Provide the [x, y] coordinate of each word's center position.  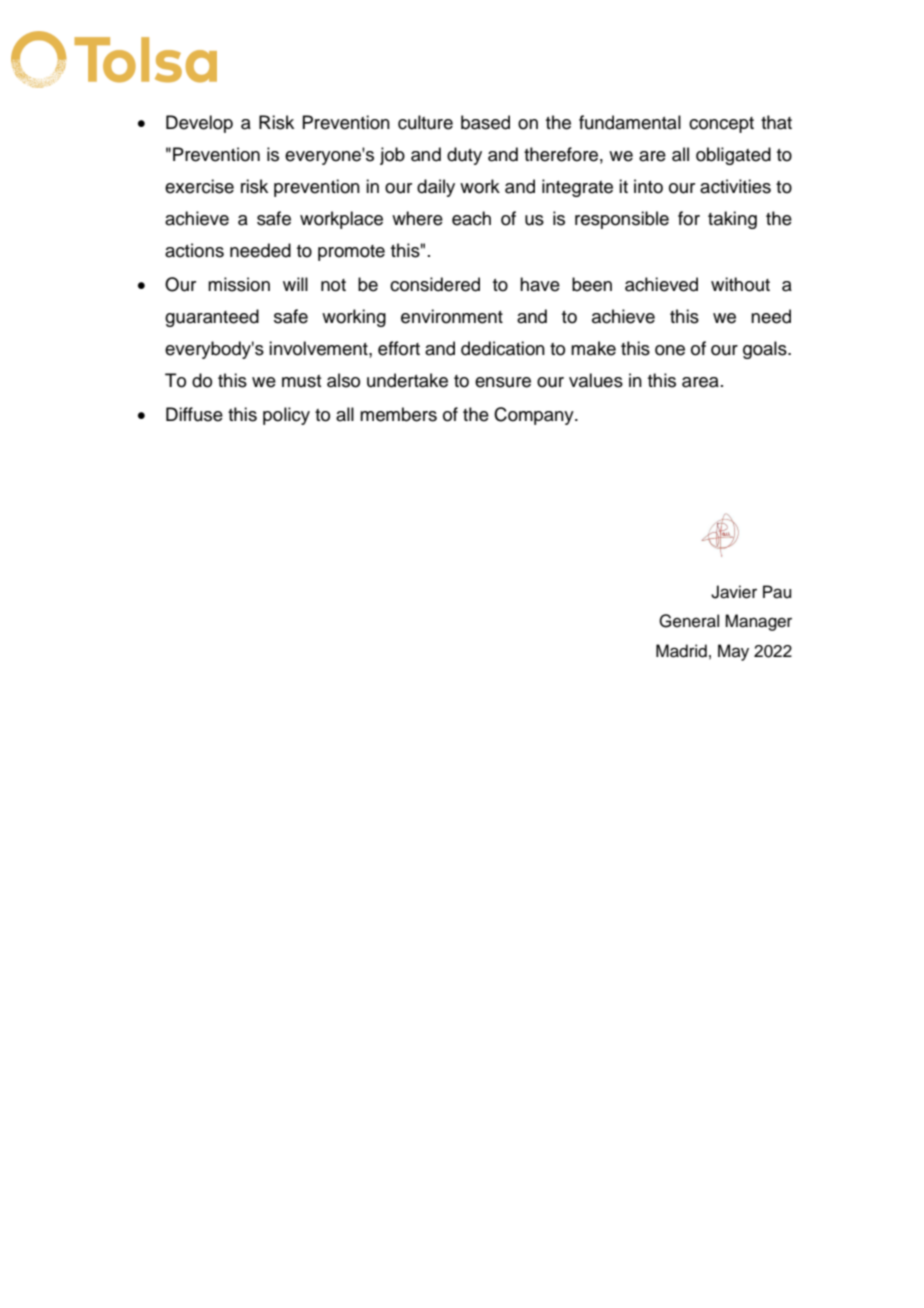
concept [721, 125]
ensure [503, 382]
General [689, 621]
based [485, 122]
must [301, 381]
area [700, 382]
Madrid [681, 651]
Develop [199, 124]
